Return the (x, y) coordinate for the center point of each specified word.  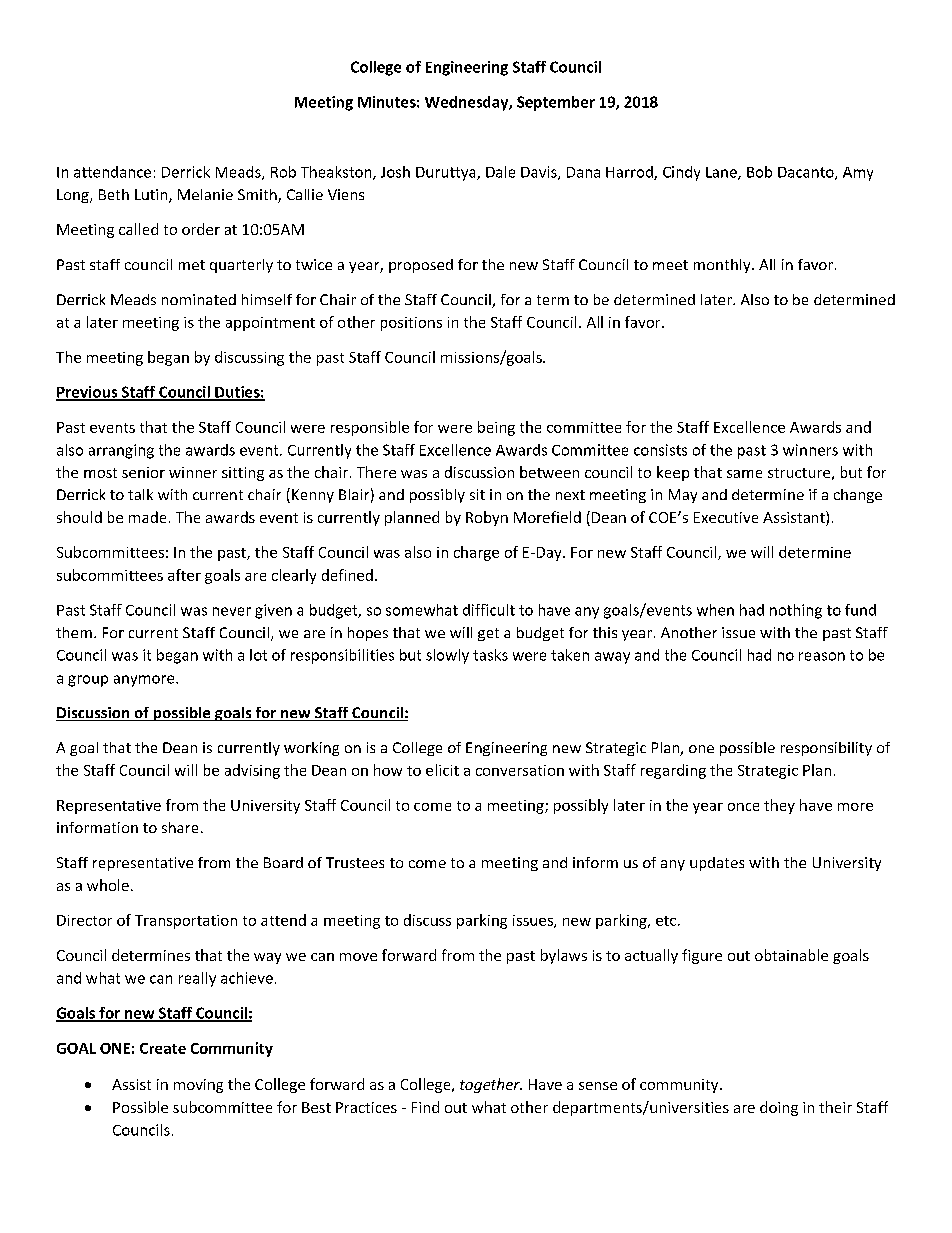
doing (779, 1108)
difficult (489, 610)
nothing (796, 611)
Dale (500, 172)
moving (198, 1086)
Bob (759, 172)
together (491, 1085)
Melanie (205, 194)
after (184, 575)
